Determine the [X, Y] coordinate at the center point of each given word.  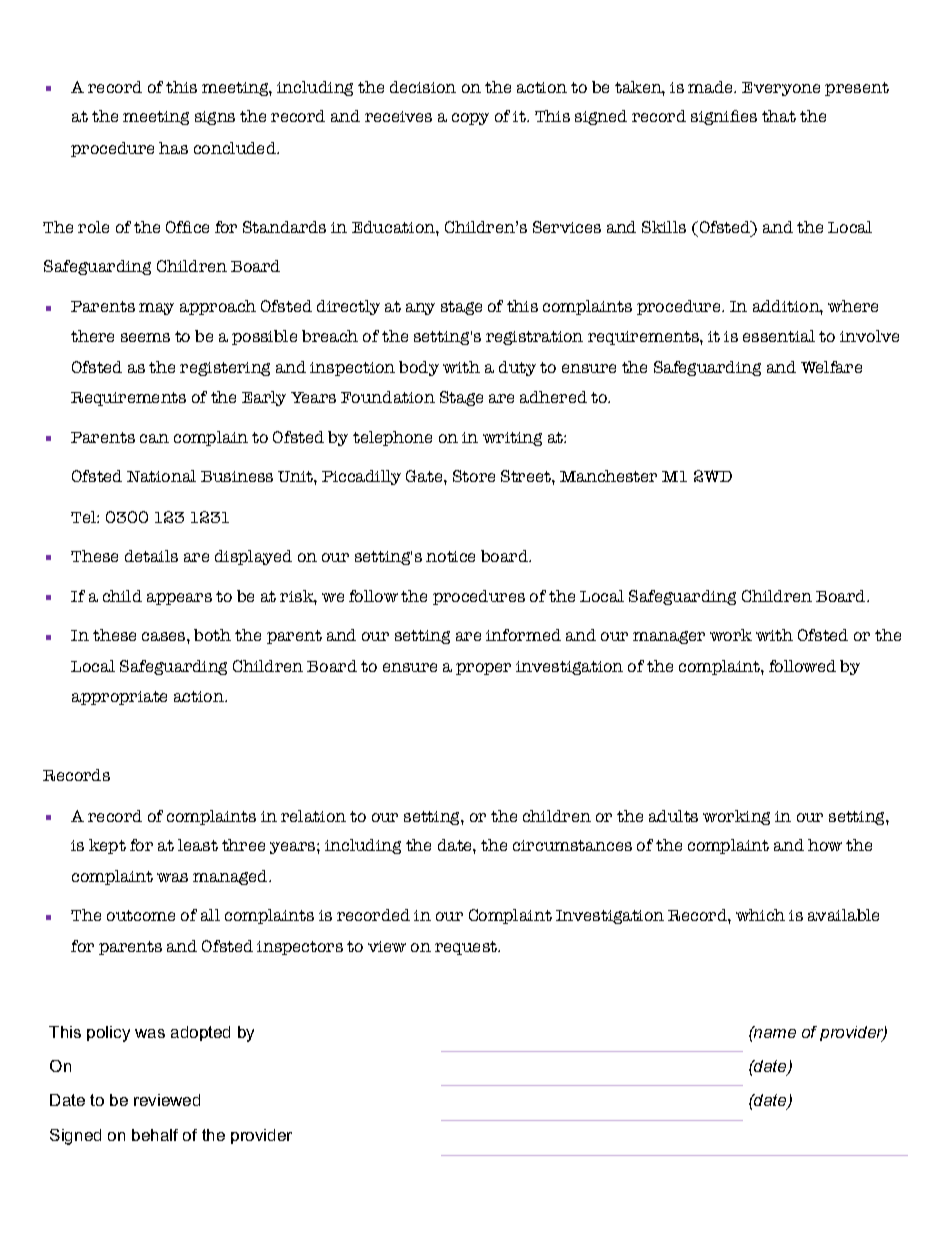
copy [470, 119]
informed [523, 635]
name [774, 1032]
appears [179, 599]
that [779, 116]
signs [215, 118]
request [467, 948]
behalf [155, 1135]
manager [669, 637]
